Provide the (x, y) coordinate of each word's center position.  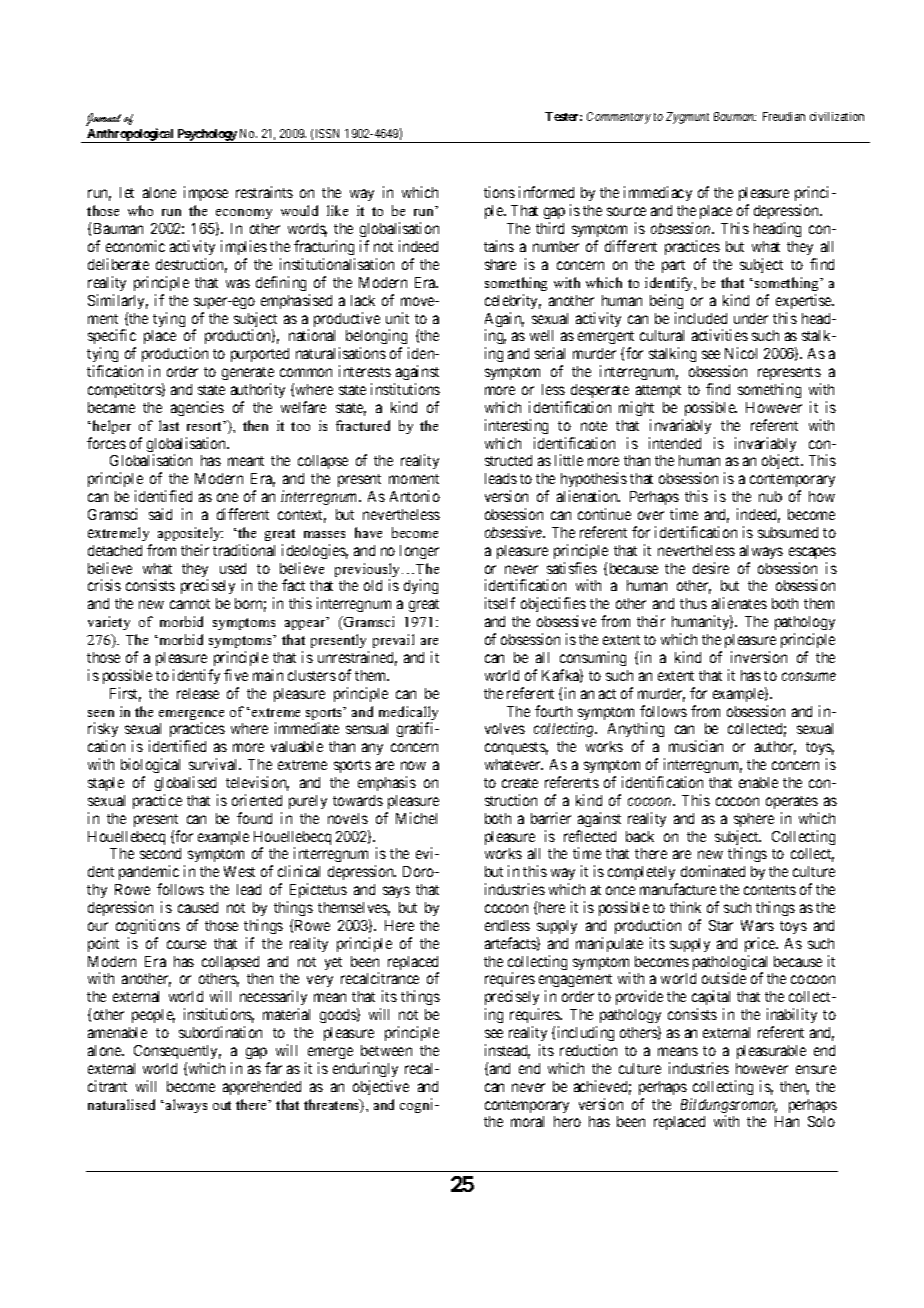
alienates (739, 603)
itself (500, 603)
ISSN (327, 133)
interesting (516, 426)
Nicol (741, 353)
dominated (713, 871)
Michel (416, 818)
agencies (197, 408)
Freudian (784, 116)
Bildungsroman (729, 1107)
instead (507, 1051)
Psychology (207, 136)
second (160, 853)
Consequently (177, 1052)
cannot (190, 604)
